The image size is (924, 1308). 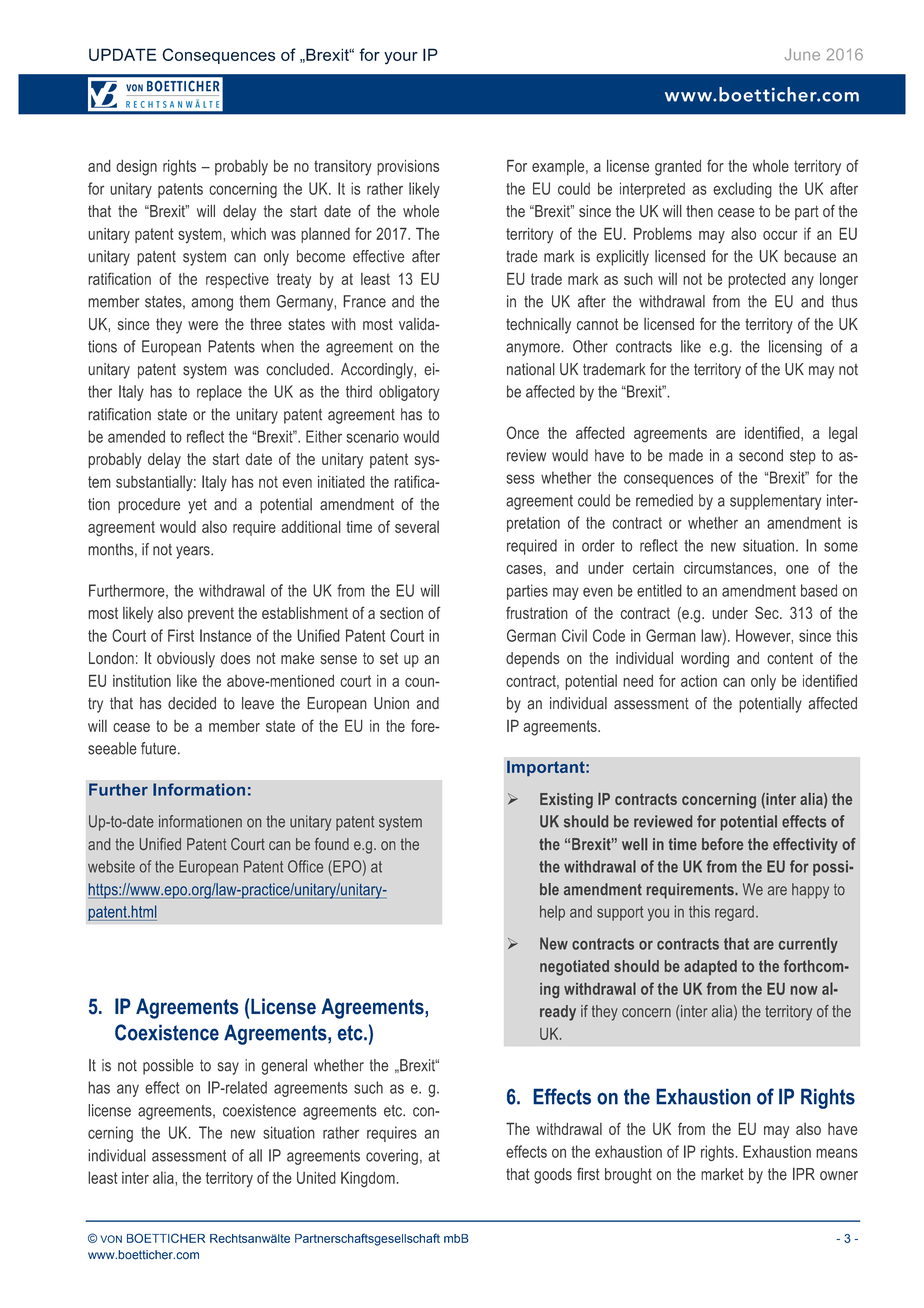 What do you see at coordinates (810, 891) in the screenshot?
I see `happy` at bounding box center [810, 891].
